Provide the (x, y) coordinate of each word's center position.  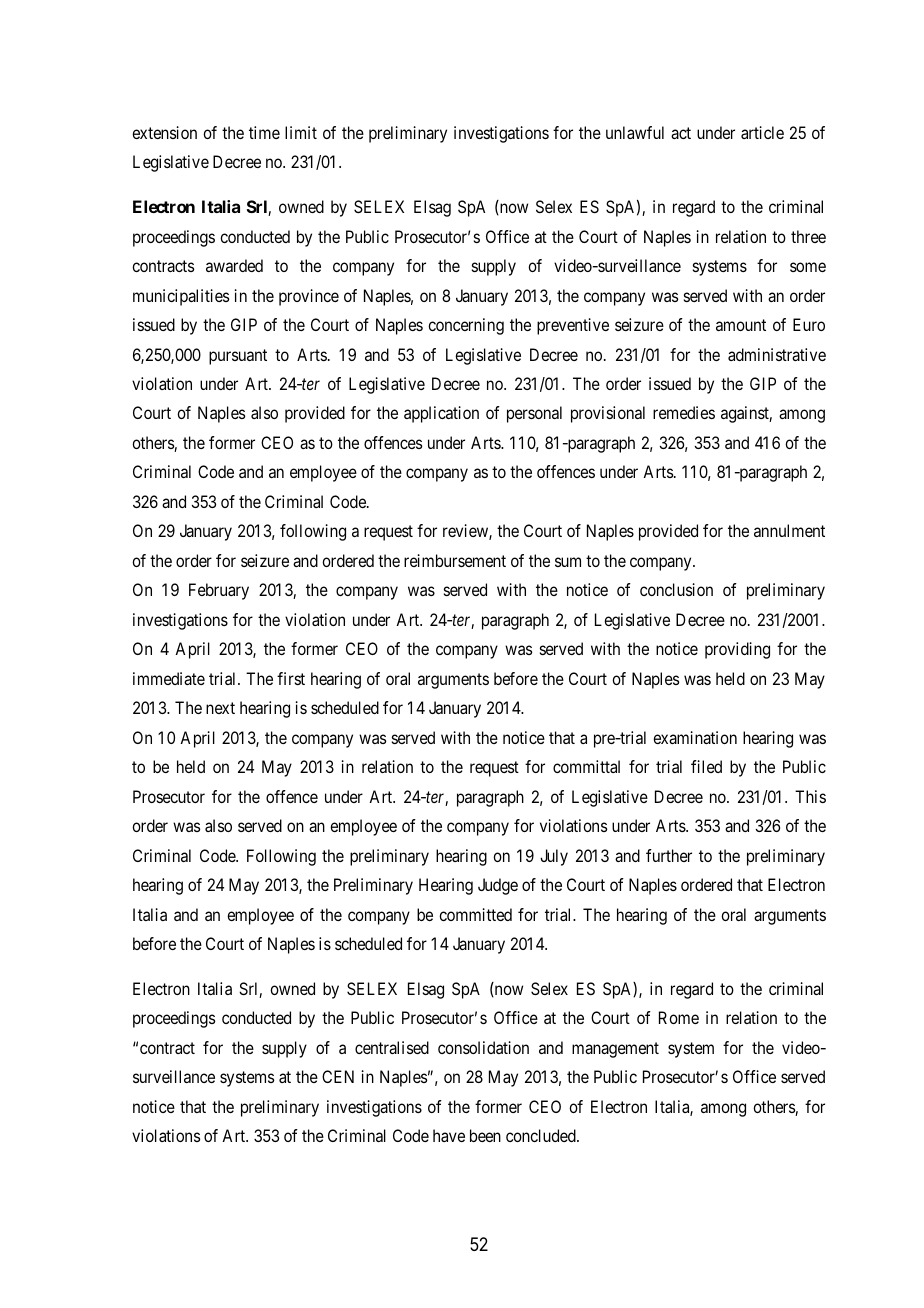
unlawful (635, 132)
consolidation (483, 1047)
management (615, 1050)
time (264, 132)
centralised (392, 1047)
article (762, 132)
